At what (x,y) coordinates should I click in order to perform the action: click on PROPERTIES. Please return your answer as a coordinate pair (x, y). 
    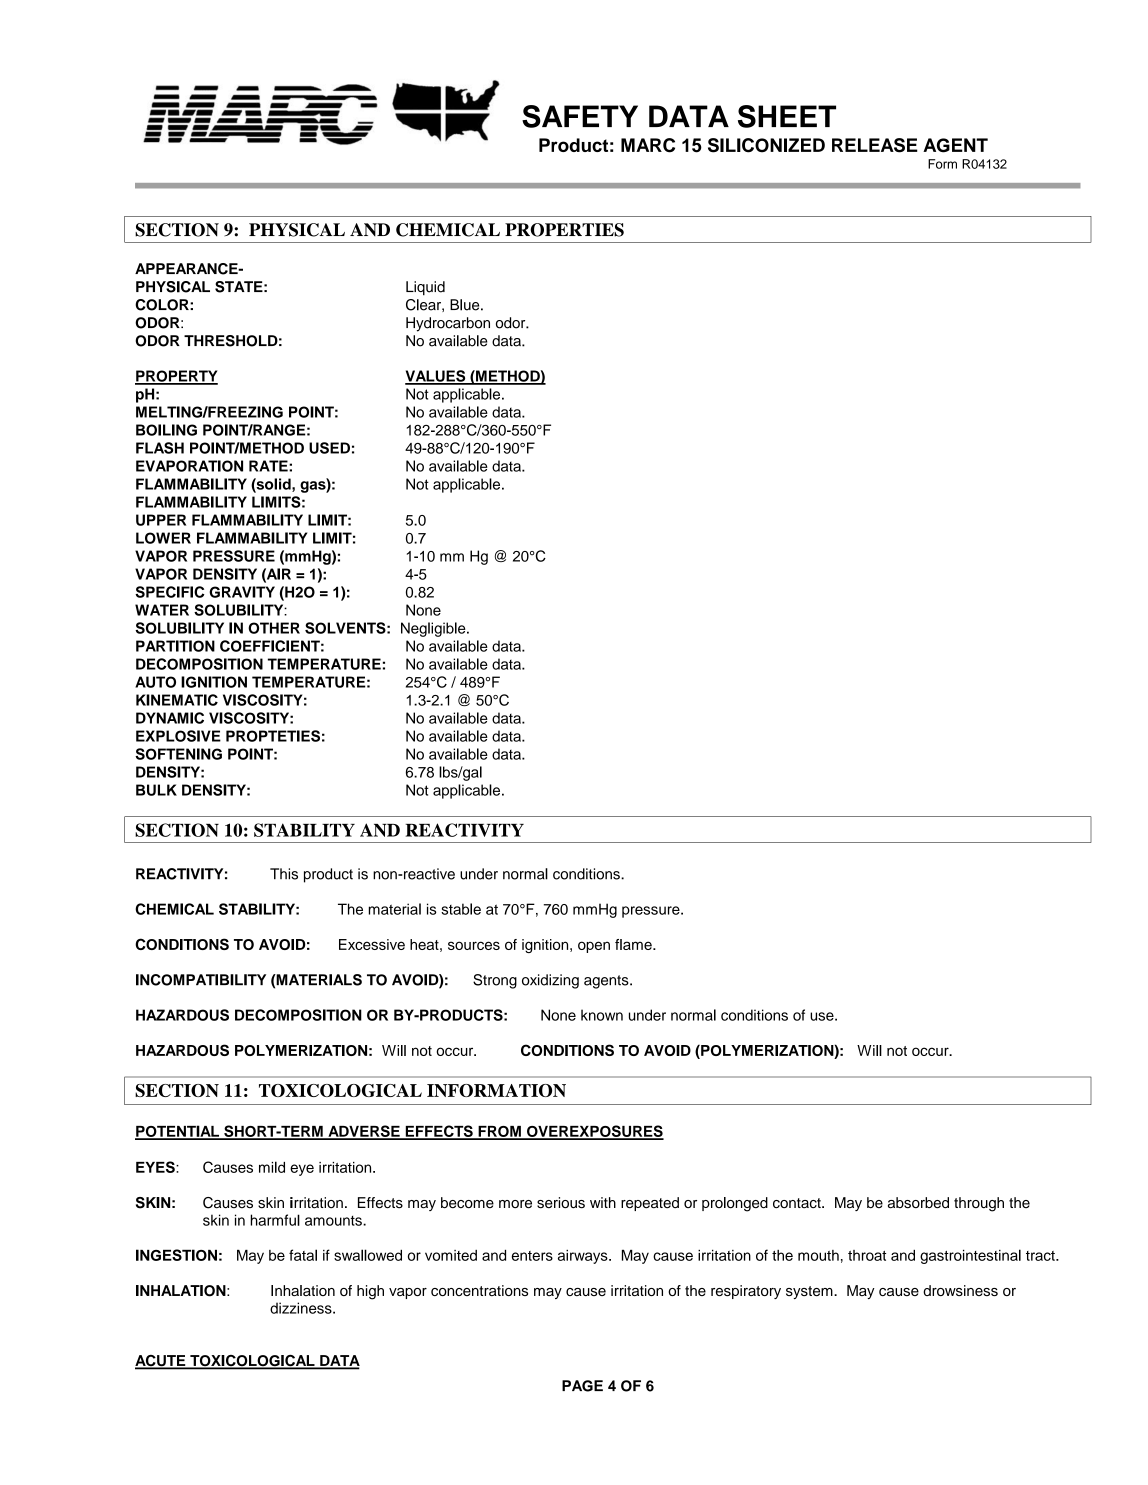
    Looking at the image, I should click on (564, 230).
